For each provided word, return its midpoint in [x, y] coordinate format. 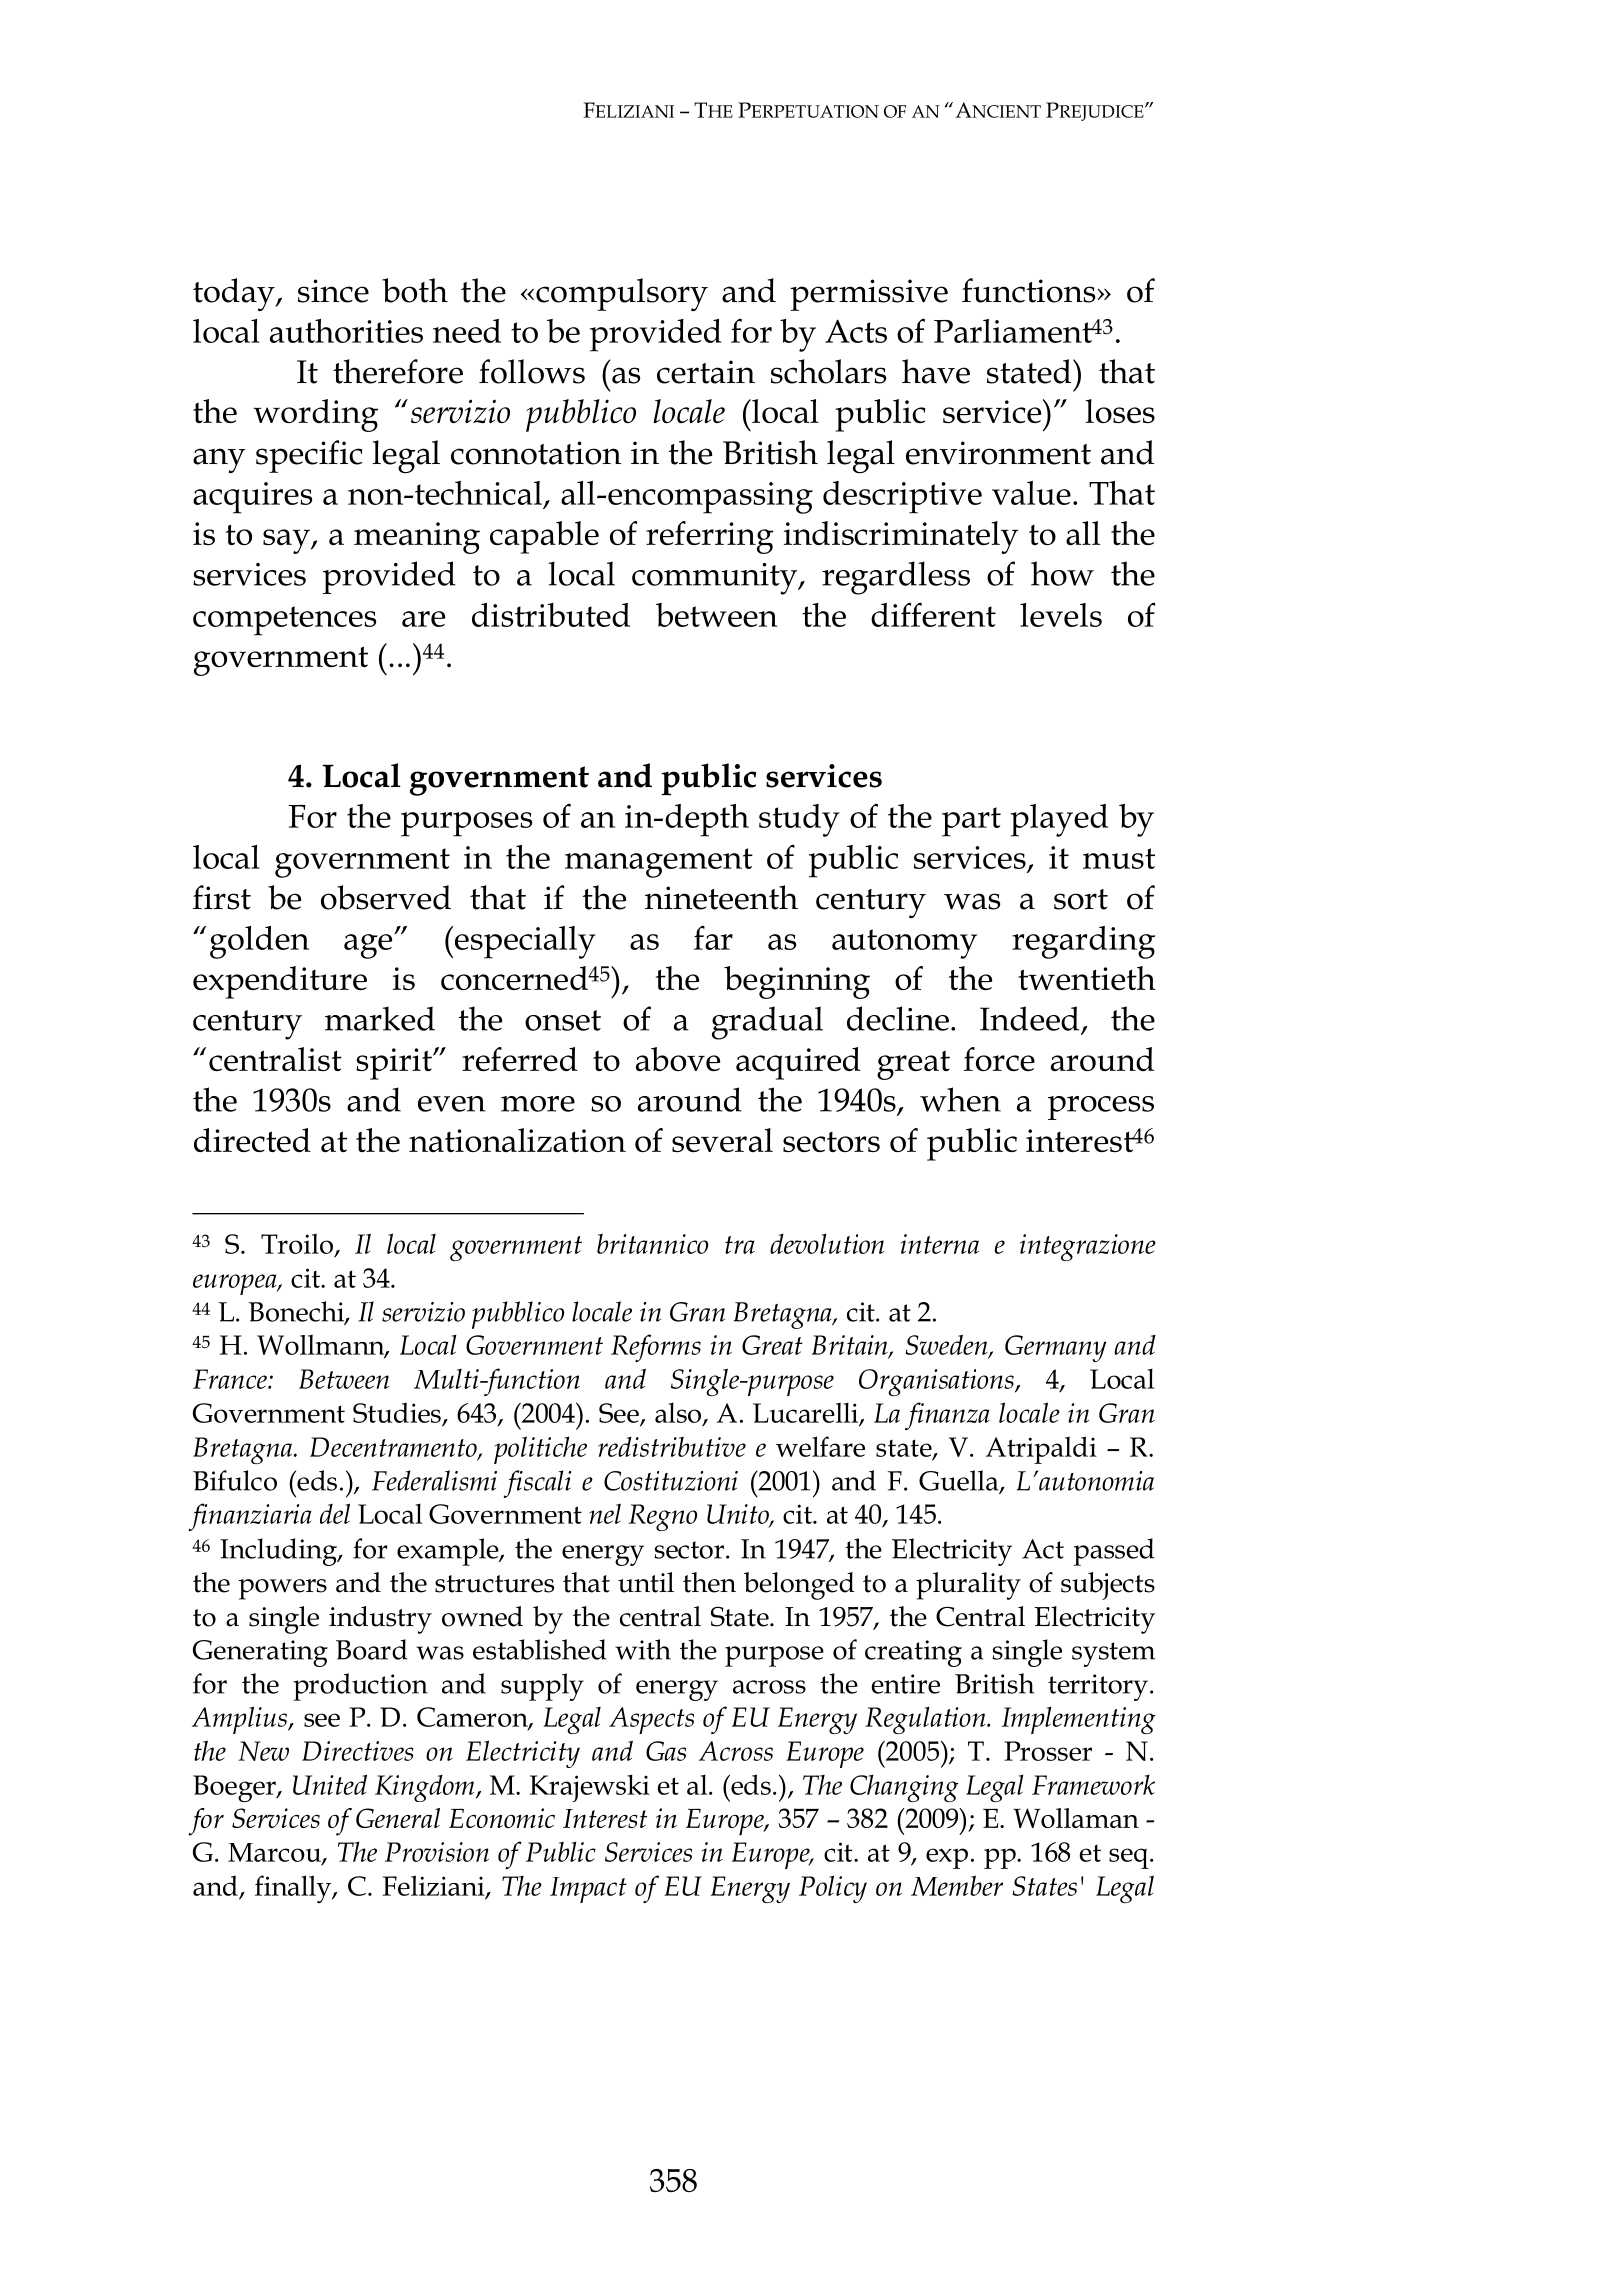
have [936, 371]
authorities [346, 331]
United [330, 1784]
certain [706, 372]
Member [957, 1885]
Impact [588, 1890]
